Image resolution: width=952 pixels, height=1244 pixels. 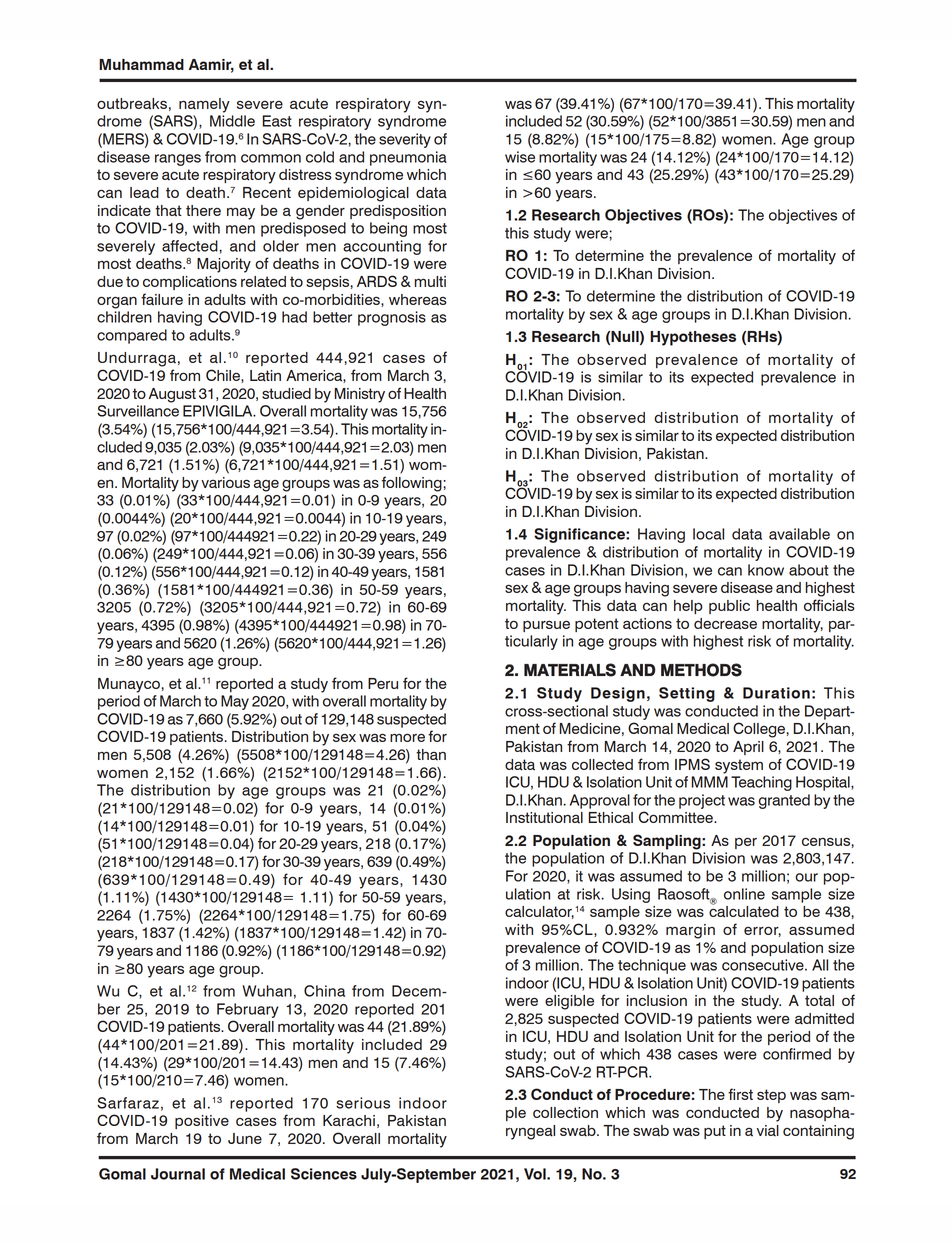 I want to click on wise, so click(x=520, y=157).
